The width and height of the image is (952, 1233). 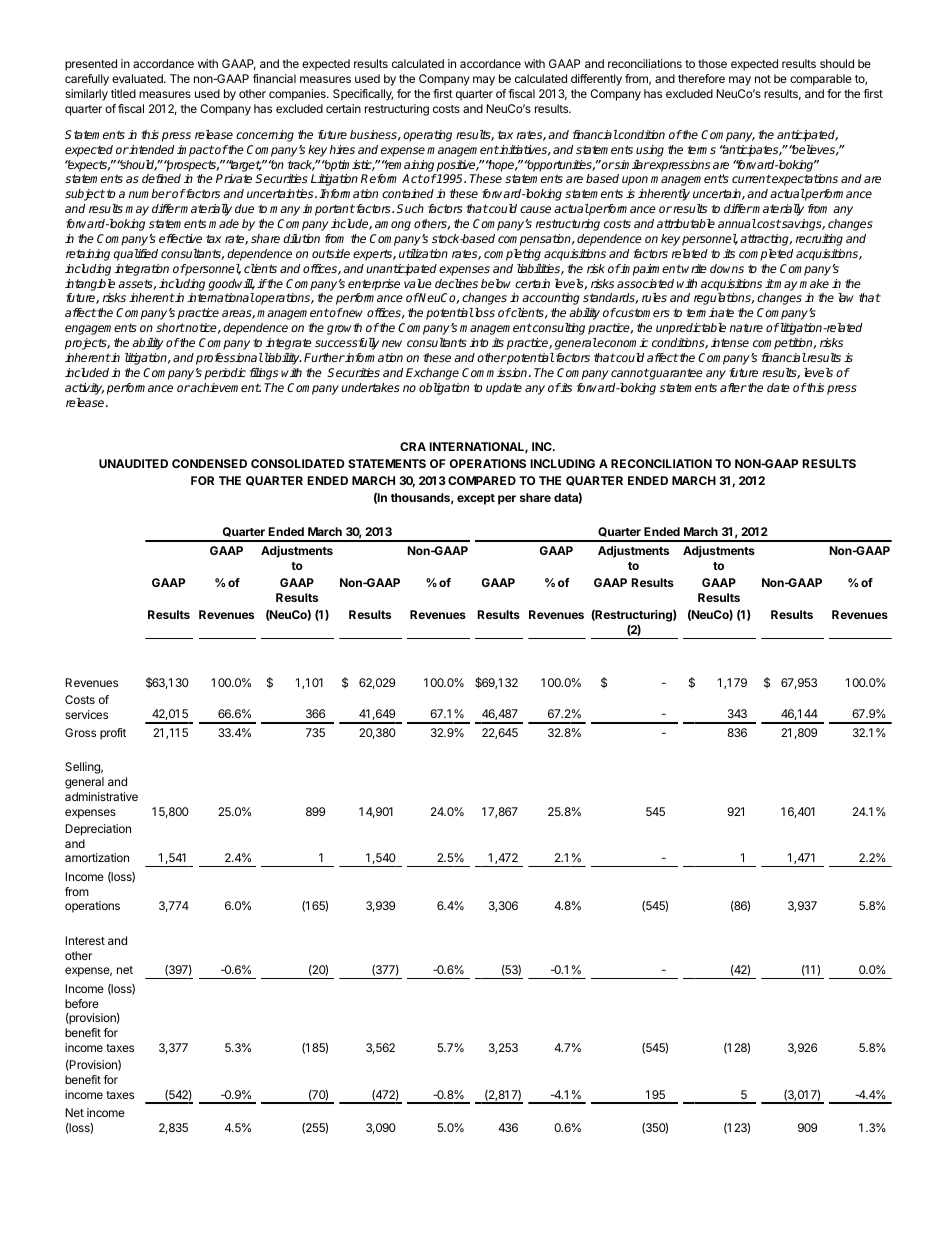 I want to click on Interest, so click(x=85, y=940).
